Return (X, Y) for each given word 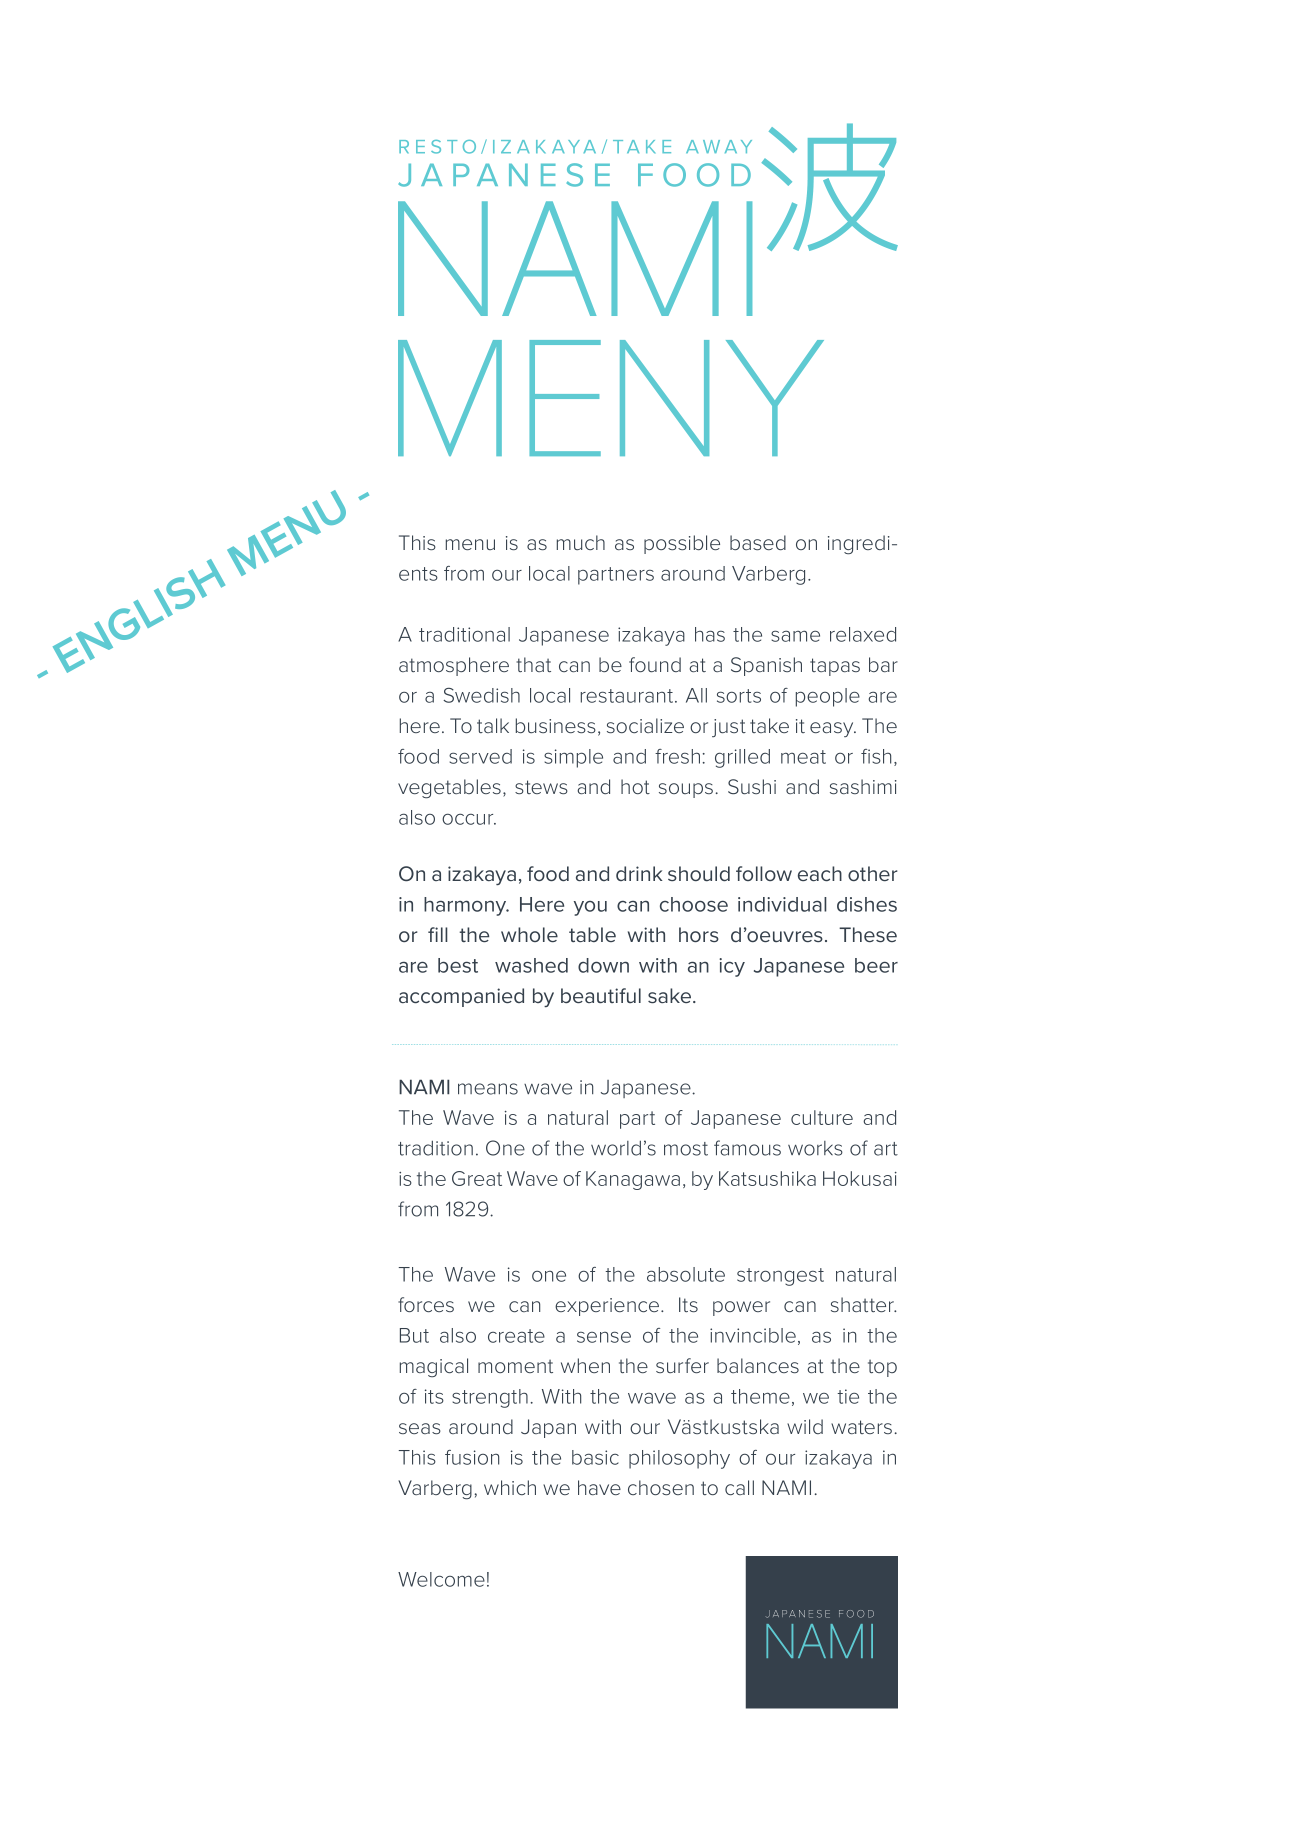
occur (469, 819)
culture (822, 1117)
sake (671, 995)
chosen (661, 1487)
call (739, 1487)
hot (635, 786)
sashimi (863, 786)
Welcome (441, 1579)
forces (426, 1304)
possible (682, 544)
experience (608, 1307)
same (795, 636)
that (533, 664)
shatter (863, 1304)
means (488, 1089)
